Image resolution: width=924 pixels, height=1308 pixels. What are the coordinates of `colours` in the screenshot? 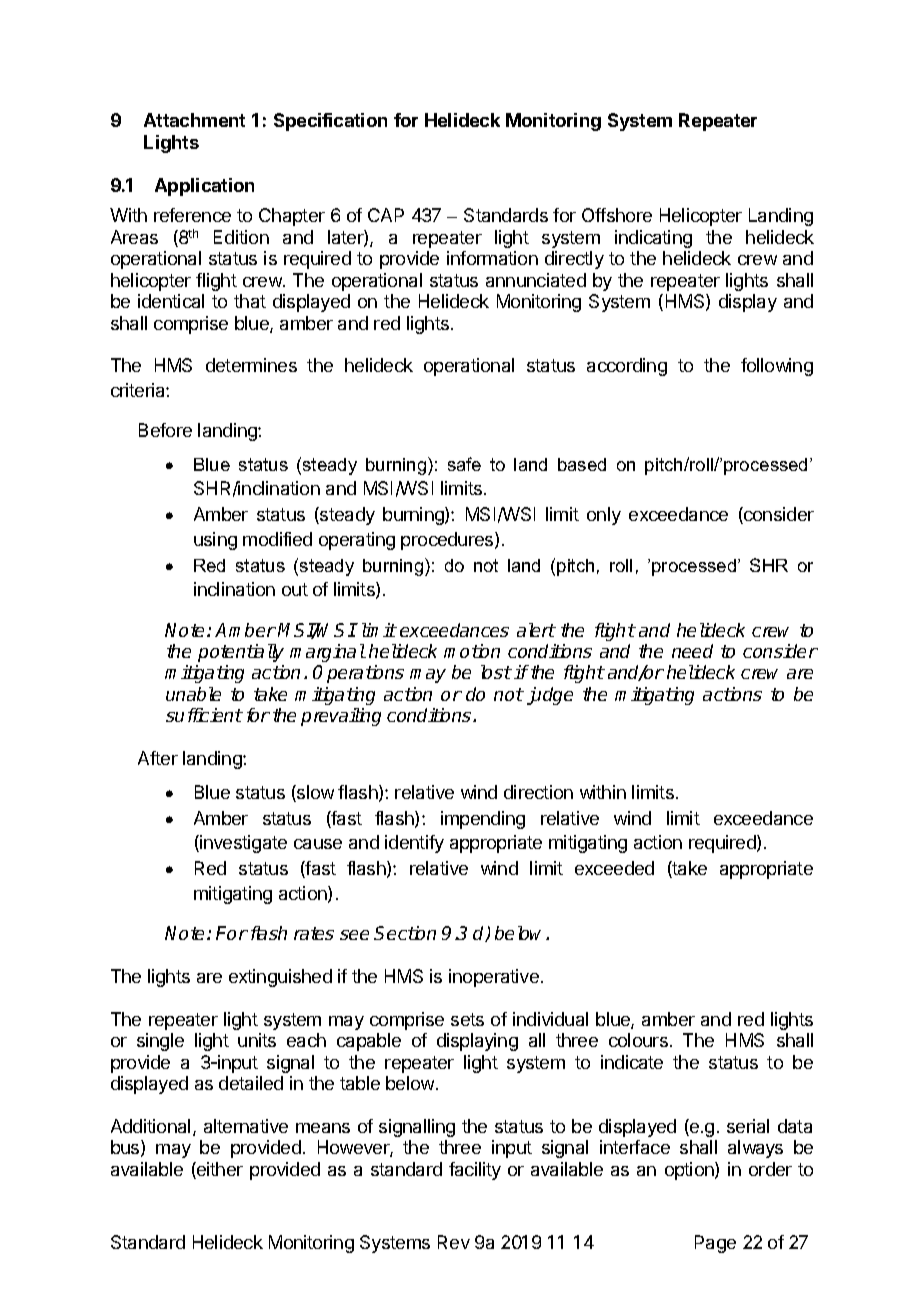 It's located at (638, 1040).
